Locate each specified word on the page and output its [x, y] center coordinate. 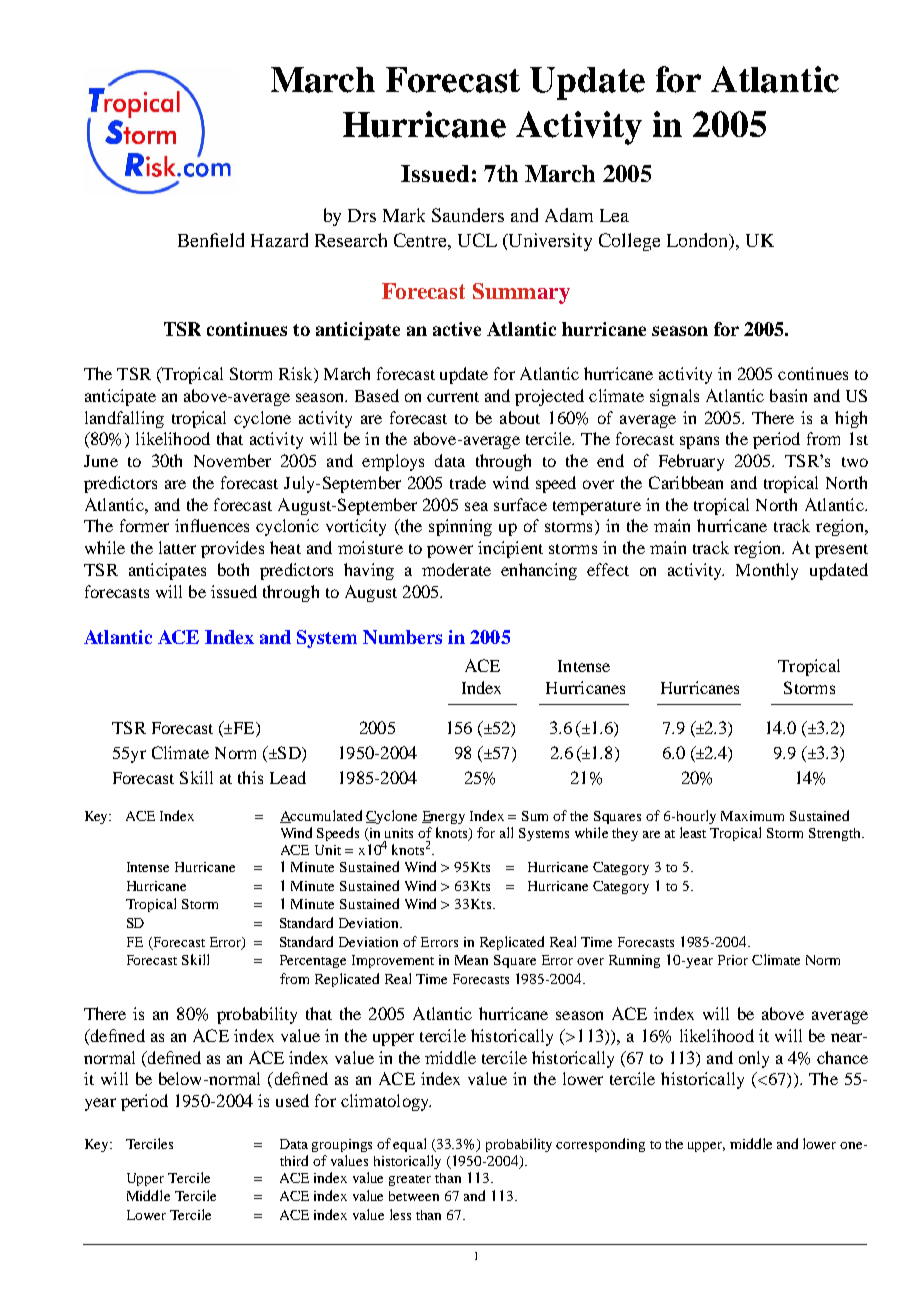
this [250, 777]
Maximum [752, 816]
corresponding [600, 1145]
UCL [477, 240]
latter [177, 547]
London [699, 241]
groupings [342, 1145]
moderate [456, 569]
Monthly [767, 571]
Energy [443, 817]
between [414, 1196]
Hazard [279, 240]
